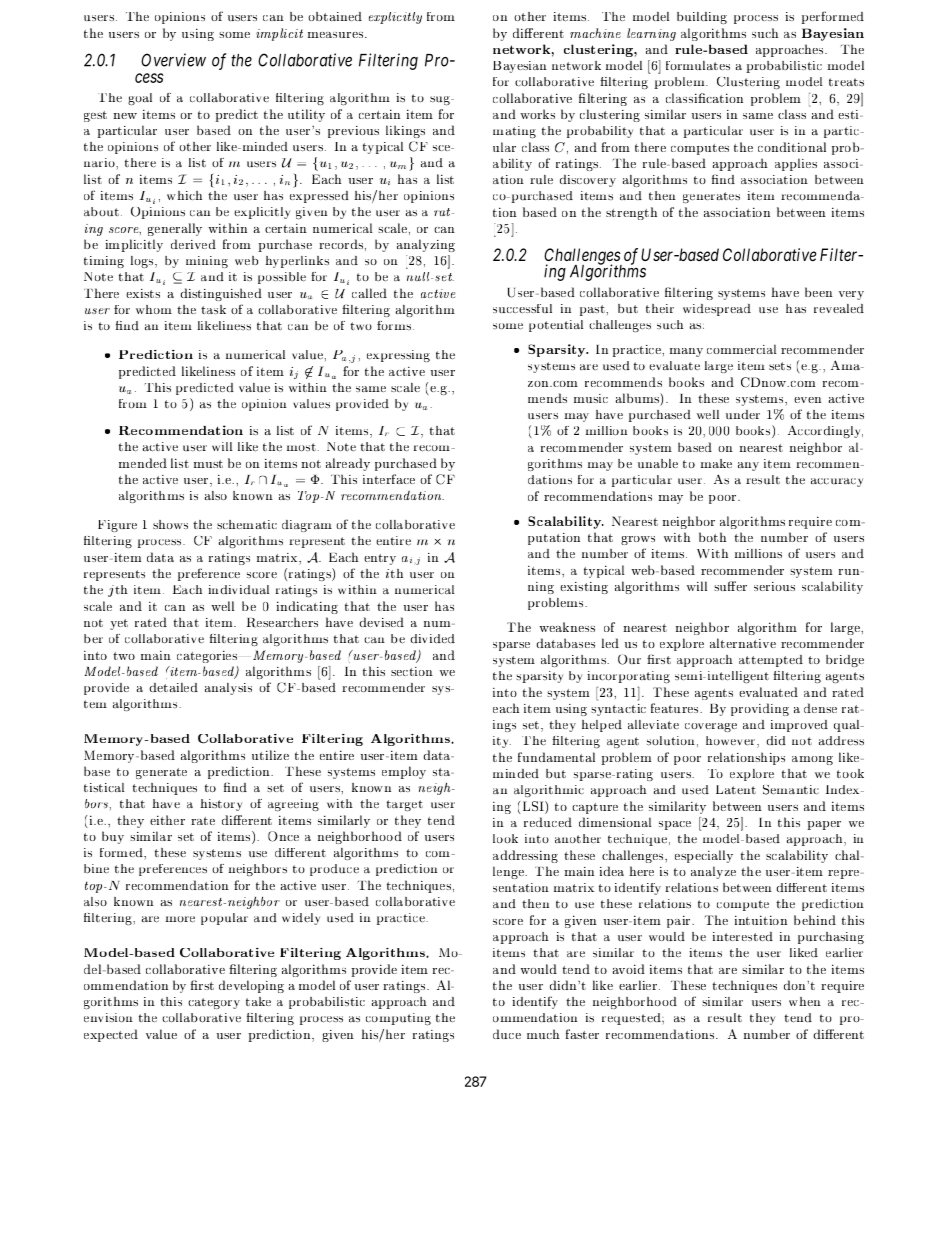 This page has width=952, height=1233. What do you see at coordinates (173, 60) in the page?
I see `Overview` at bounding box center [173, 60].
